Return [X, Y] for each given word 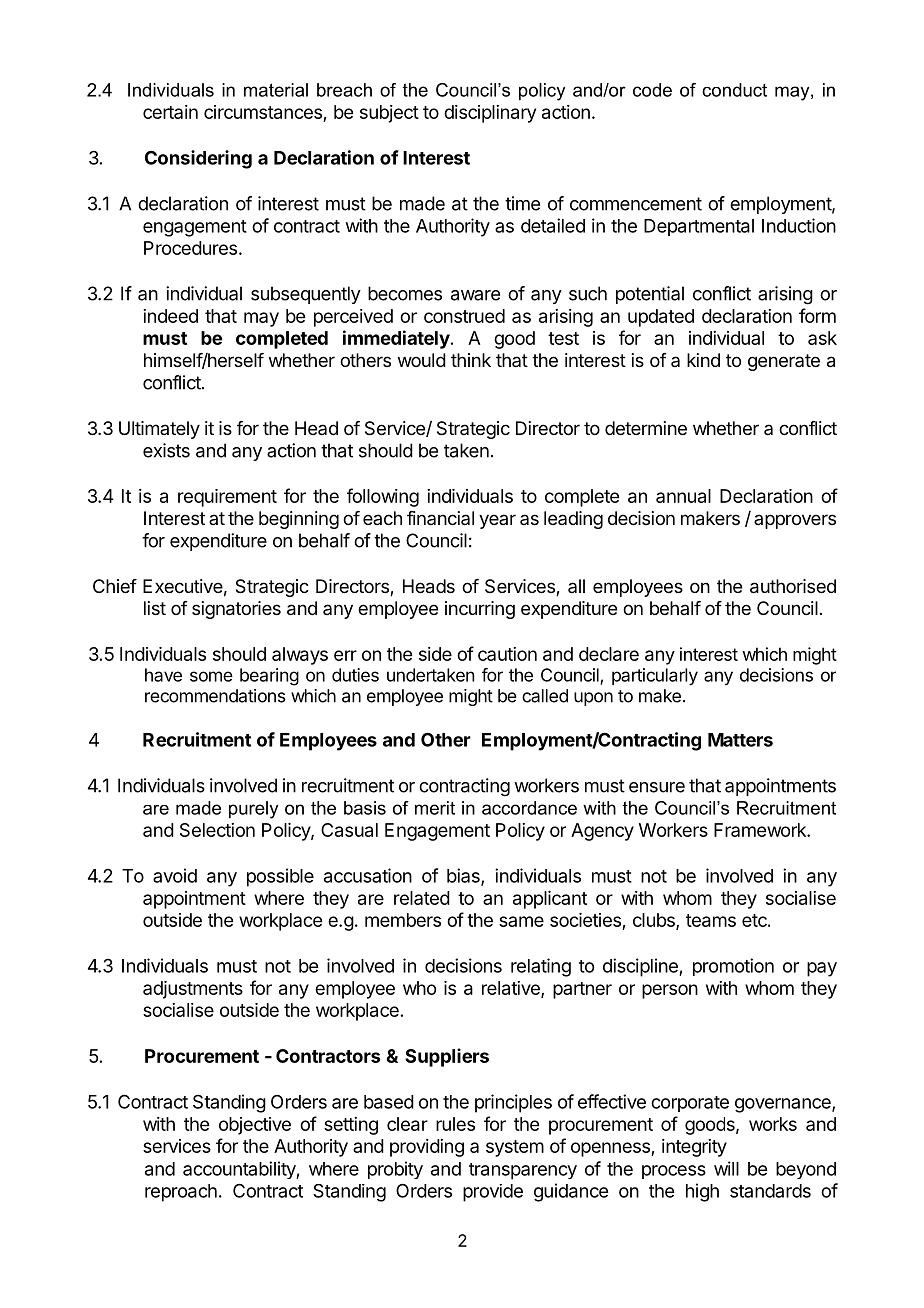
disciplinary [490, 114]
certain [170, 112]
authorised [793, 586]
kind [703, 360]
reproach [181, 1193]
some [211, 676]
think [471, 360]
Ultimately [159, 430]
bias [464, 876]
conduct [734, 90]
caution [507, 654]
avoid [175, 875]
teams [711, 920]
